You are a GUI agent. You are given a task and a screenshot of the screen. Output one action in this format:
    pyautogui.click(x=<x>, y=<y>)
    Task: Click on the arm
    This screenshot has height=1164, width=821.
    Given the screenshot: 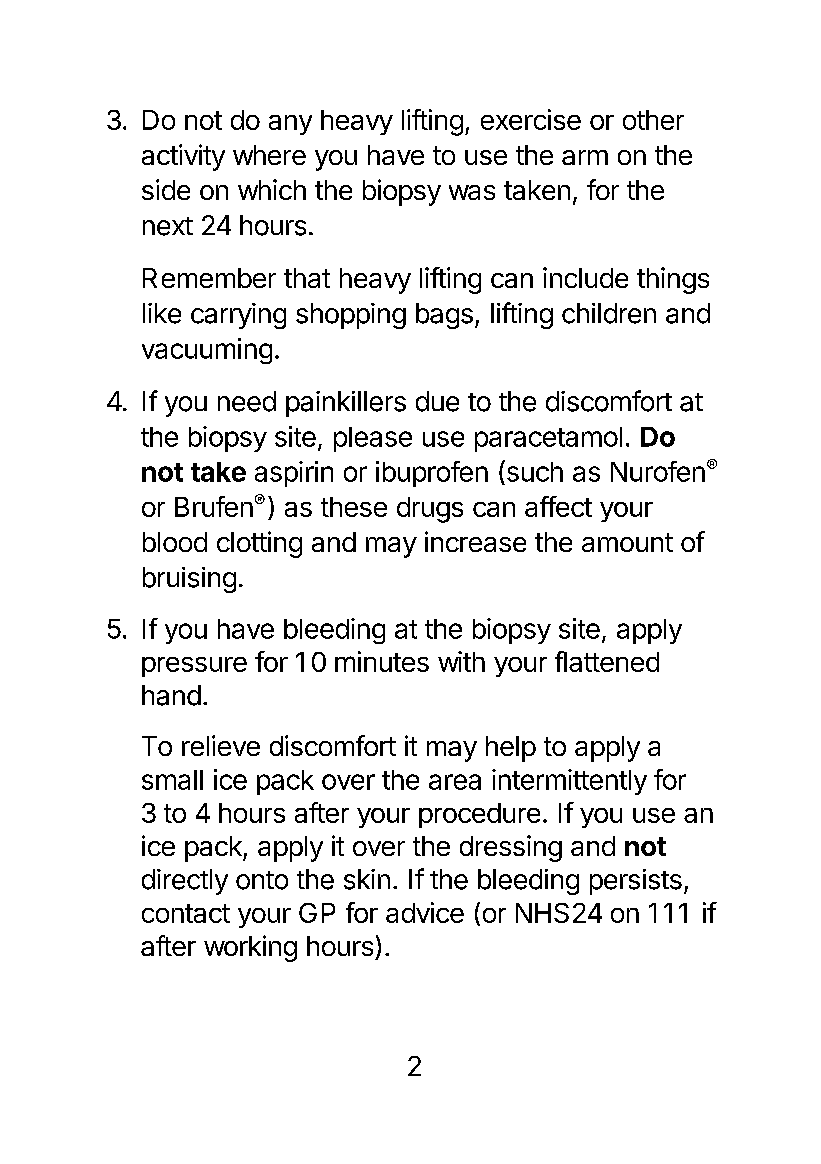 What is the action you would take?
    pyautogui.click(x=585, y=157)
